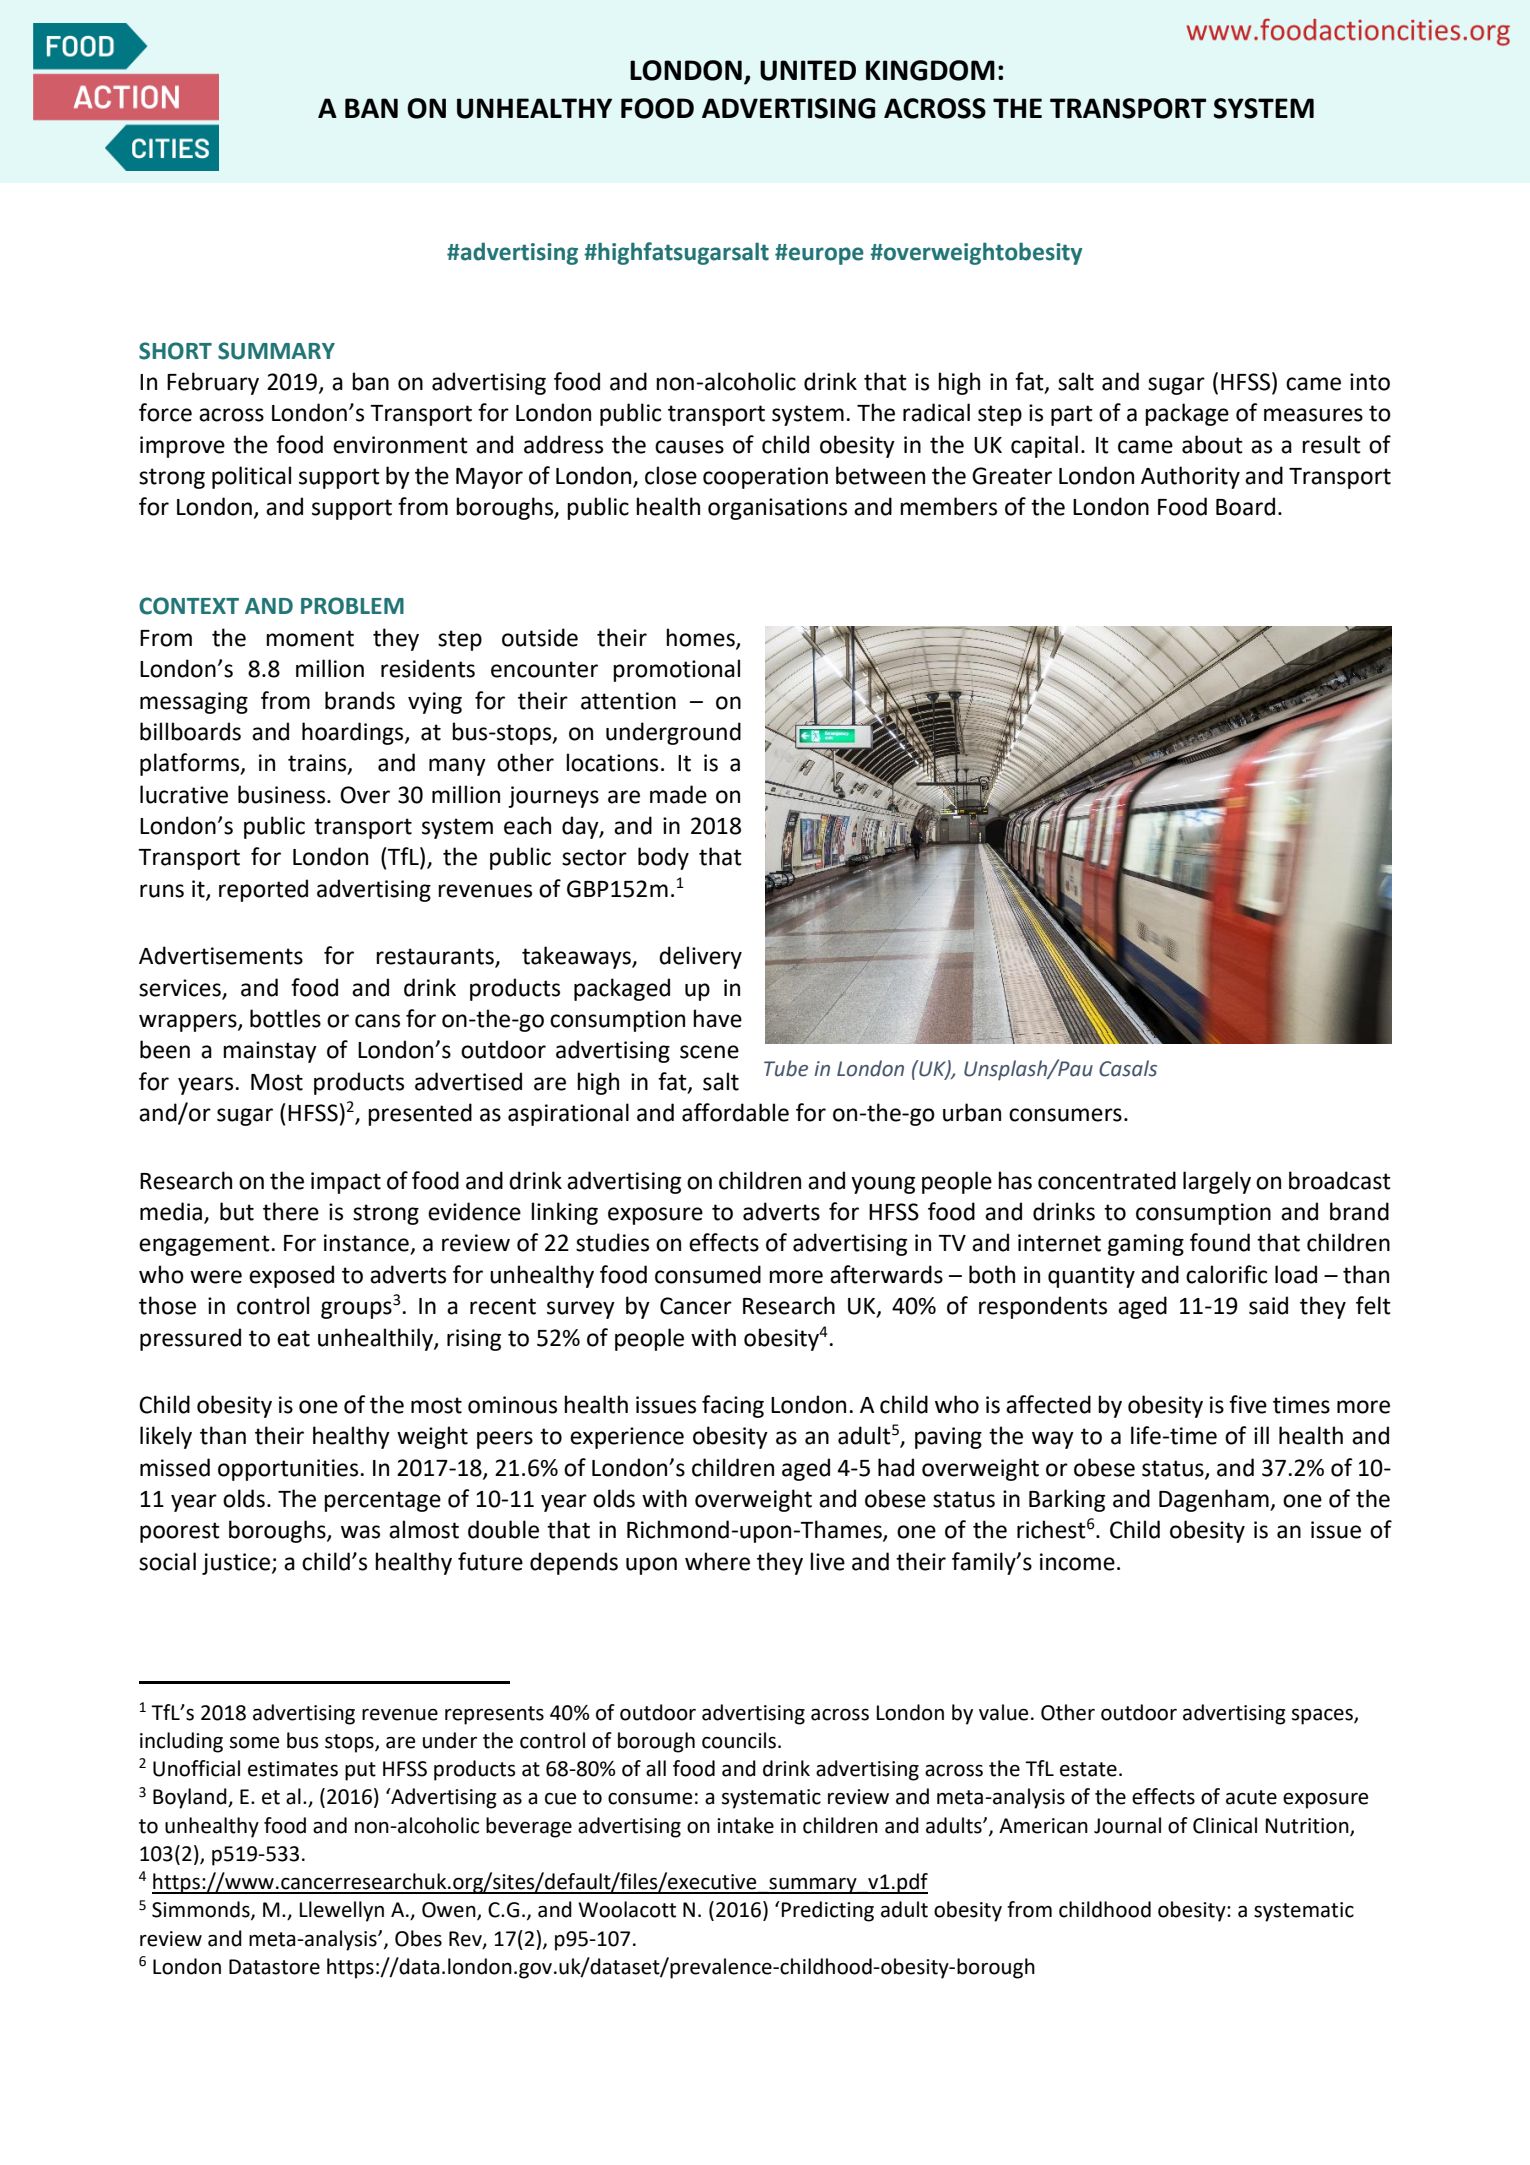 The width and height of the screenshot is (1530, 2165). What do you see at coordinates (808, 70) in the screenshot?
I see `UNITED` at bounding box center [808, 70].
